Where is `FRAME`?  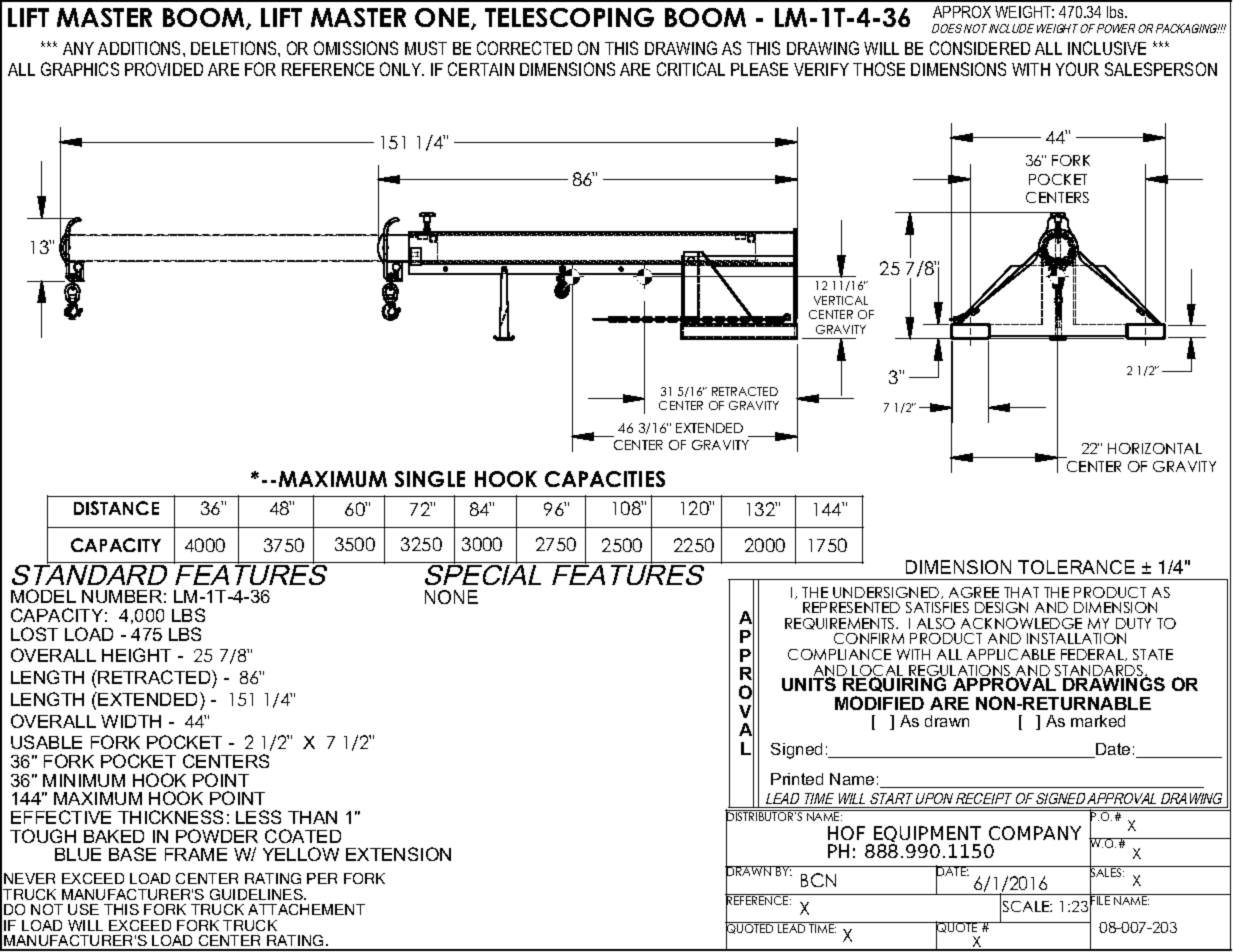 FRAME is located at coordinates (196, 854).
